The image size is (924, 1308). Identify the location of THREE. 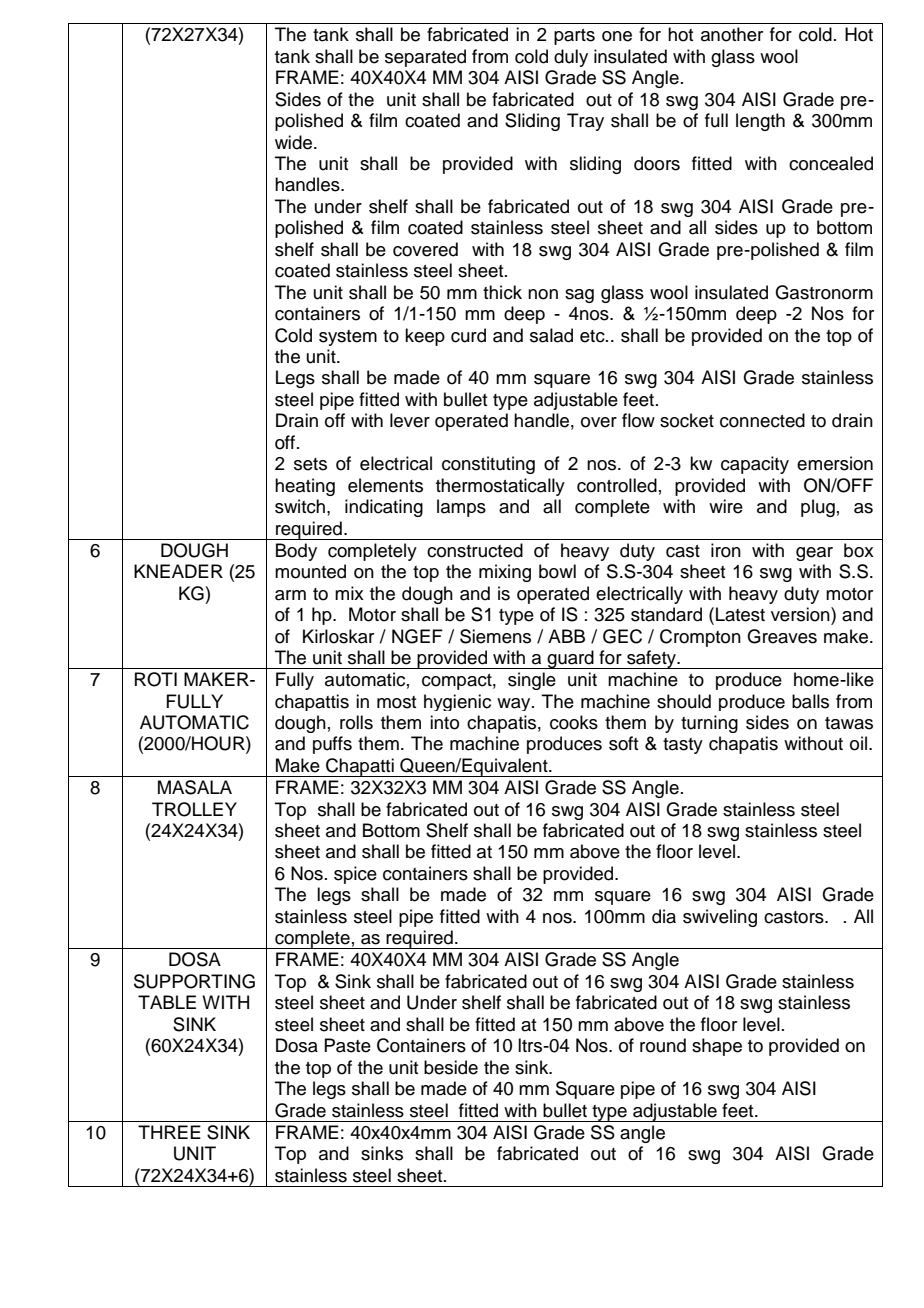
(169, 1132).
